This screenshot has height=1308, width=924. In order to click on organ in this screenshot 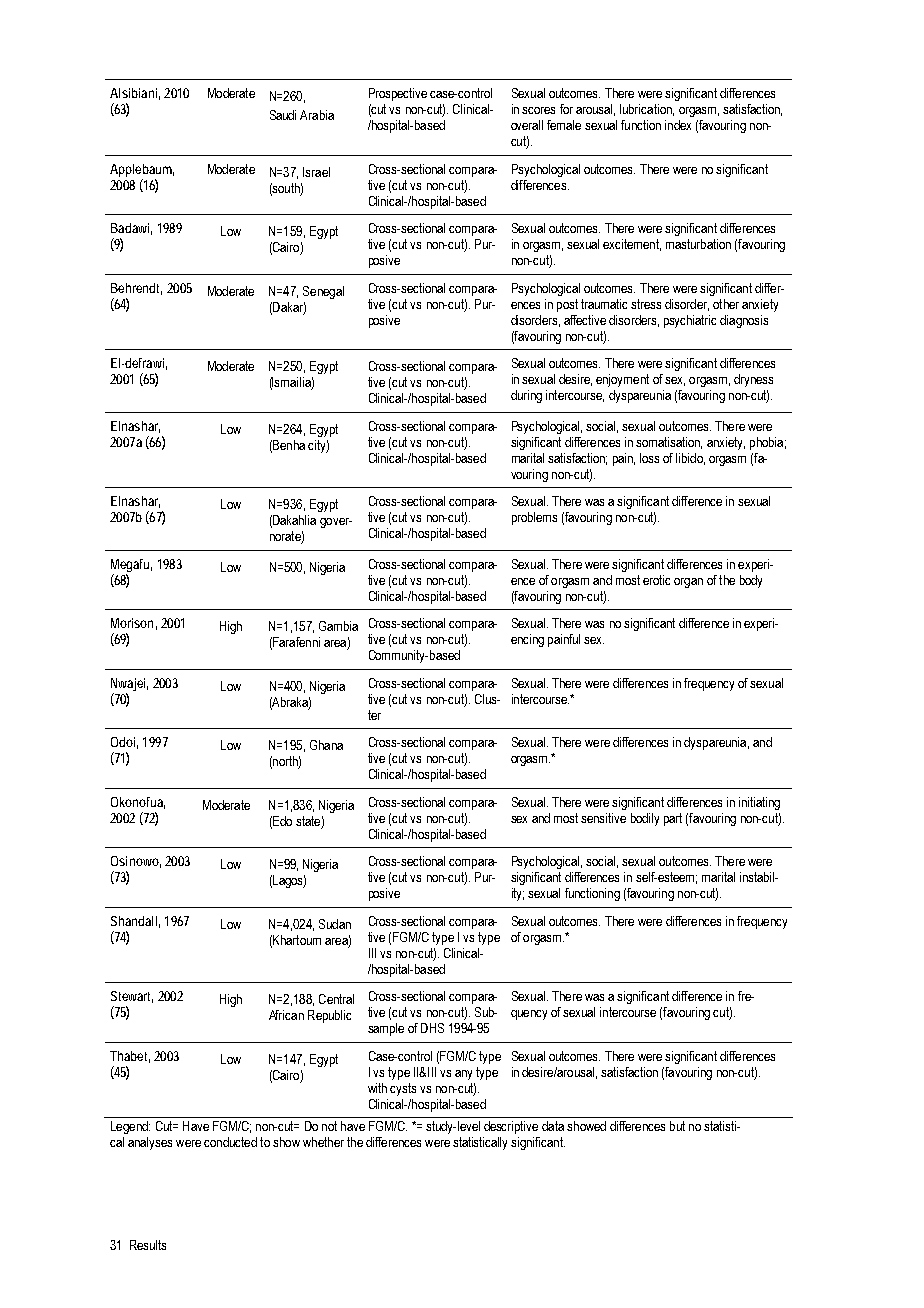, I will do `click(688, 583)`.
